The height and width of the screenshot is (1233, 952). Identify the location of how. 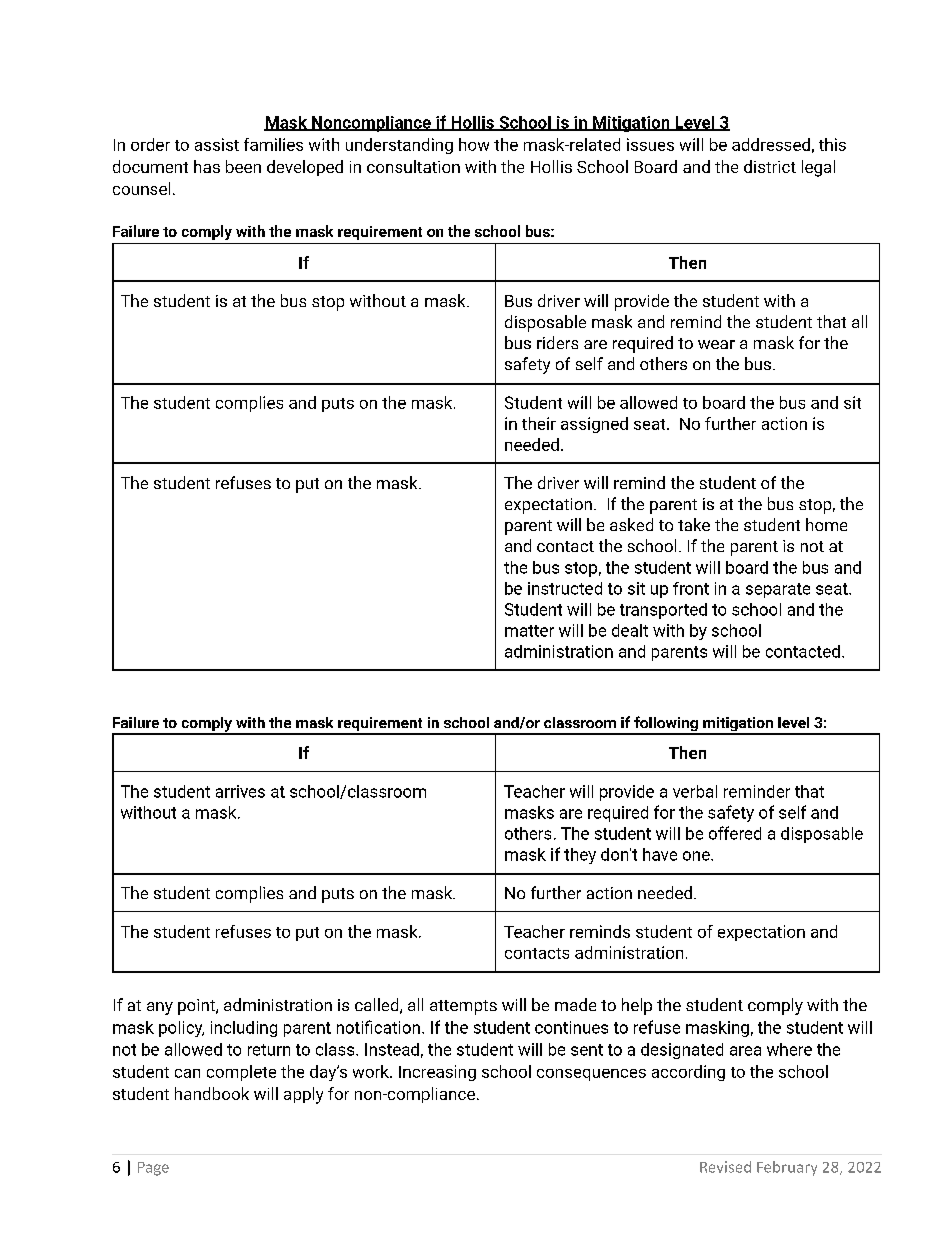
(474, 144).
